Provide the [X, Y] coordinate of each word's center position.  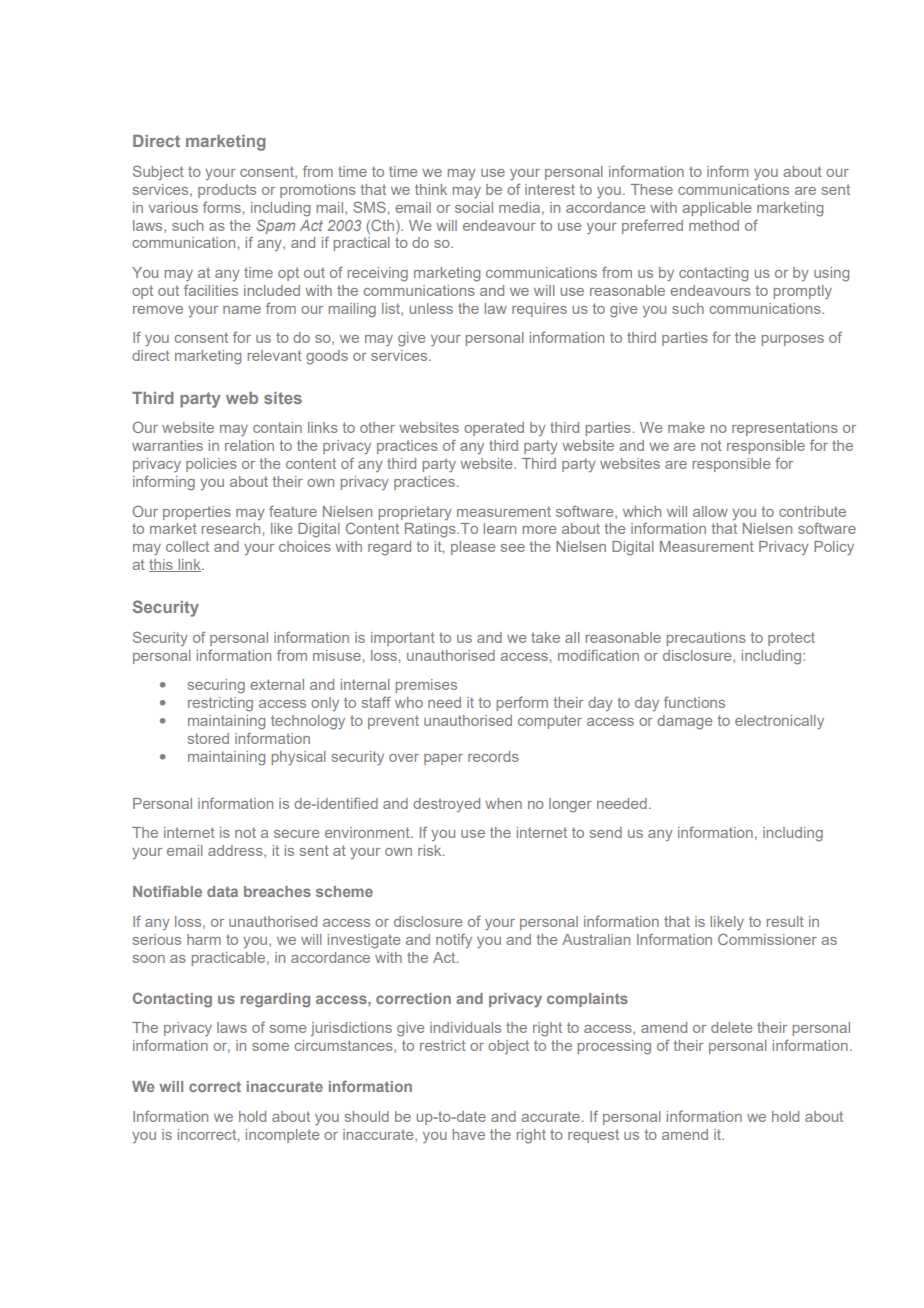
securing [216, 686]
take [545, 637]
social [474, 207]
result [785, 921]
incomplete [282, 1136]
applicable [716, 209]
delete [731, 1027]
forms [222, 207]
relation [249, 445]
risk [431, 850]
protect [791, 639]
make [686, 427]
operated [494, 429]
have [469, 1134]
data [222, 891]
